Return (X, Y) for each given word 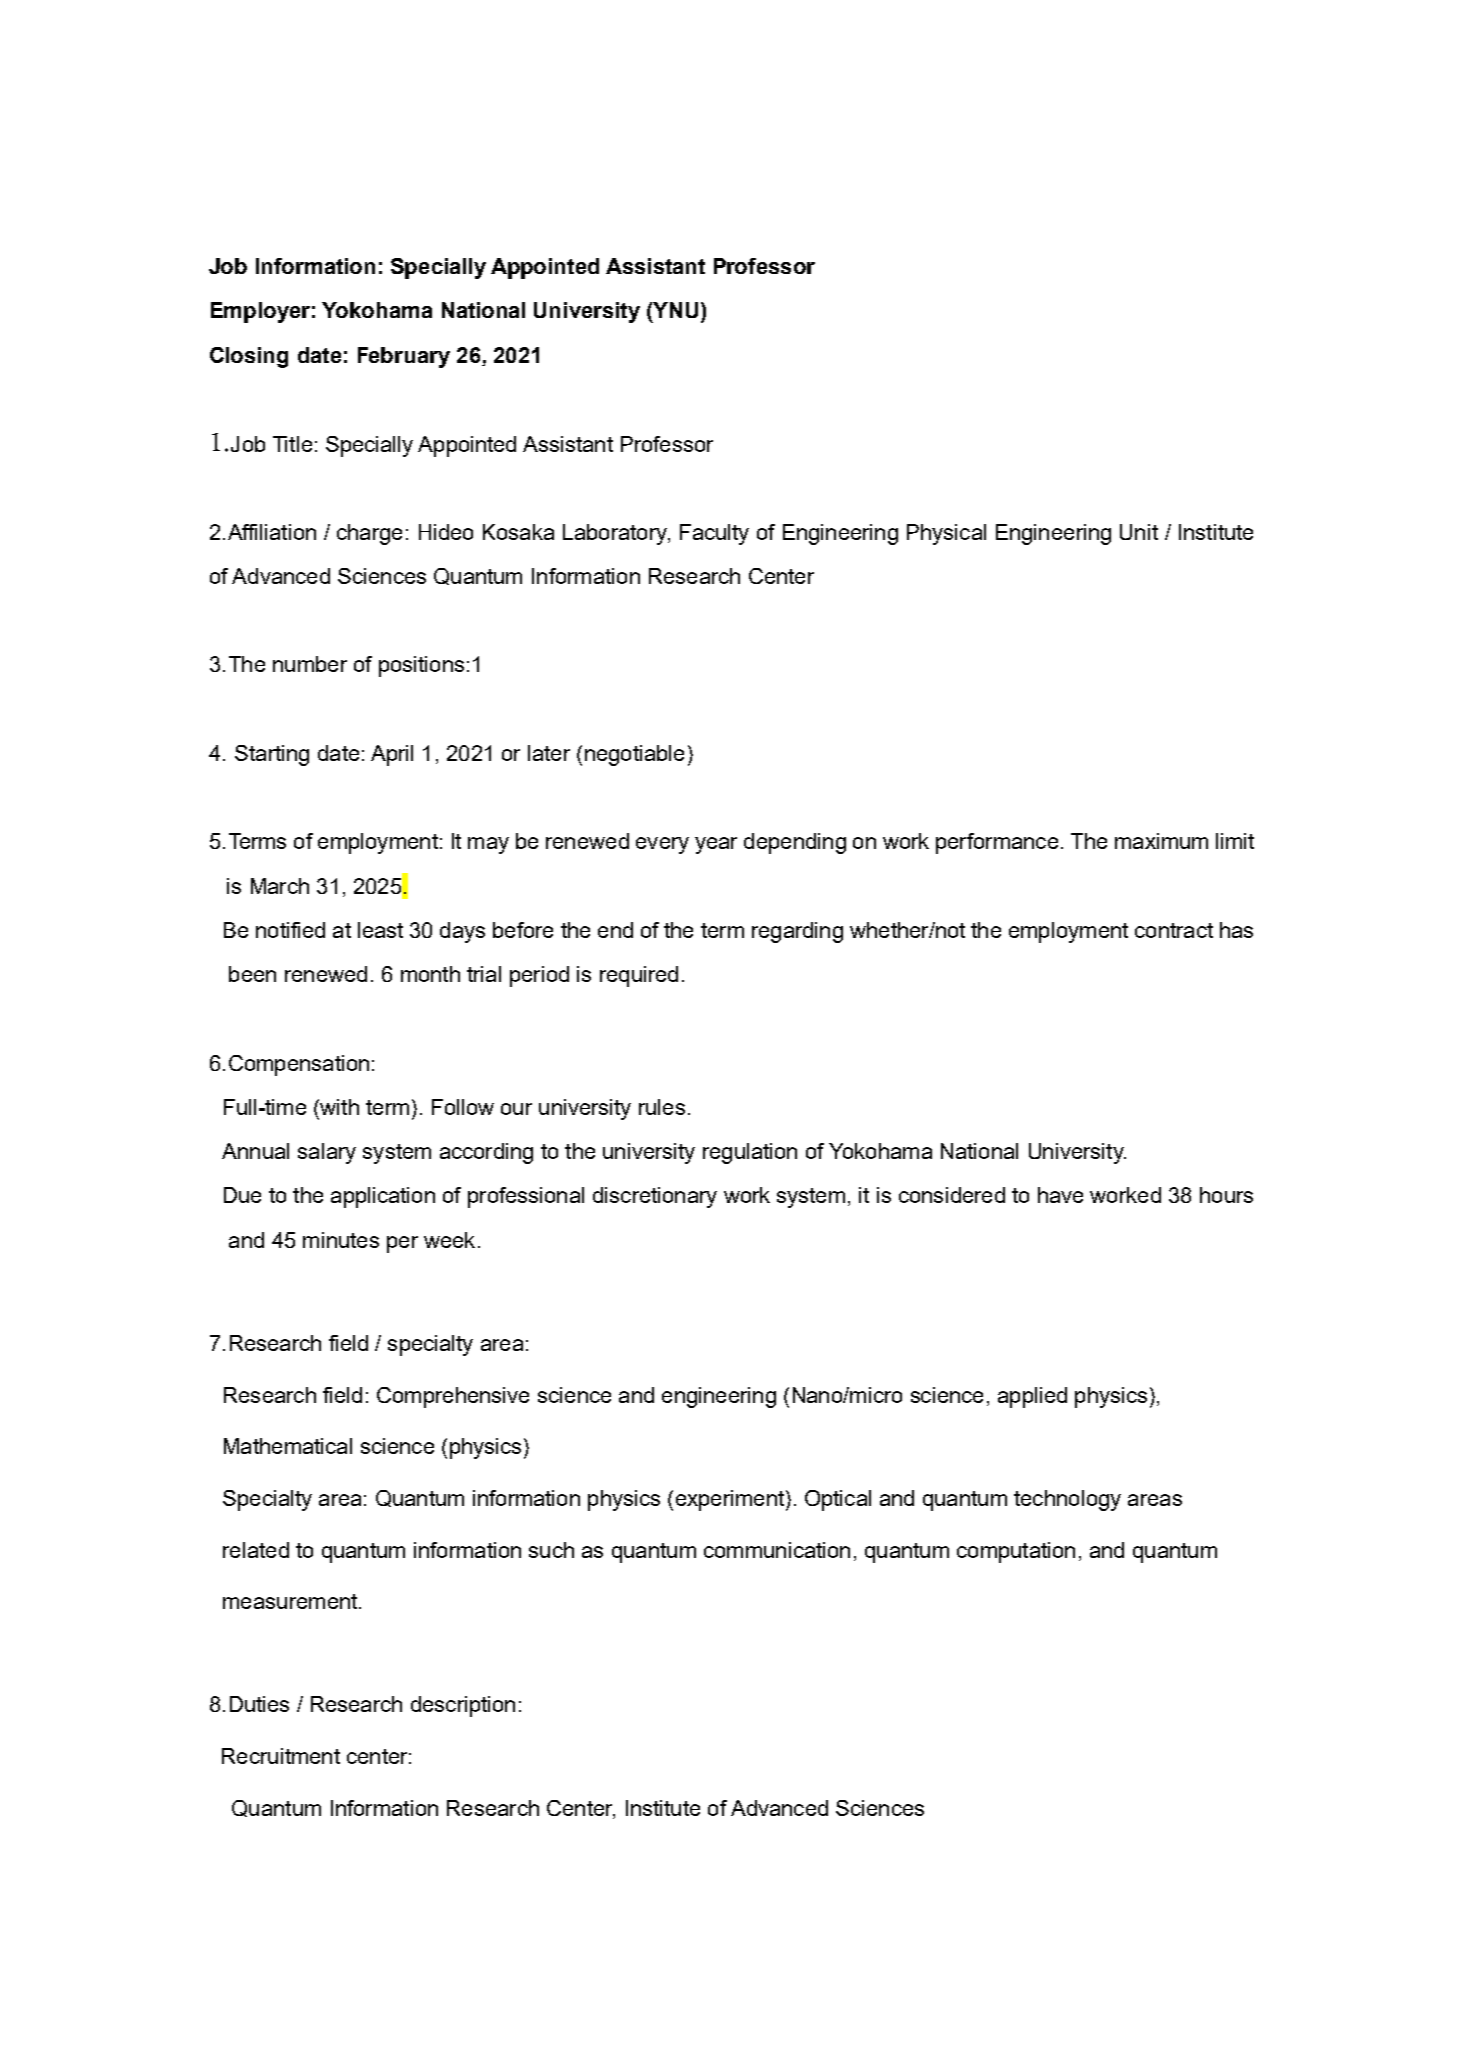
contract (1174, 930)
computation (1016, 1552)
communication (777, 1550)
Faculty (714, 534)
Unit (1139, 532)
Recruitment (281, 1756)
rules (662, 1107)
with (338, 1107)
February (404, 357)
